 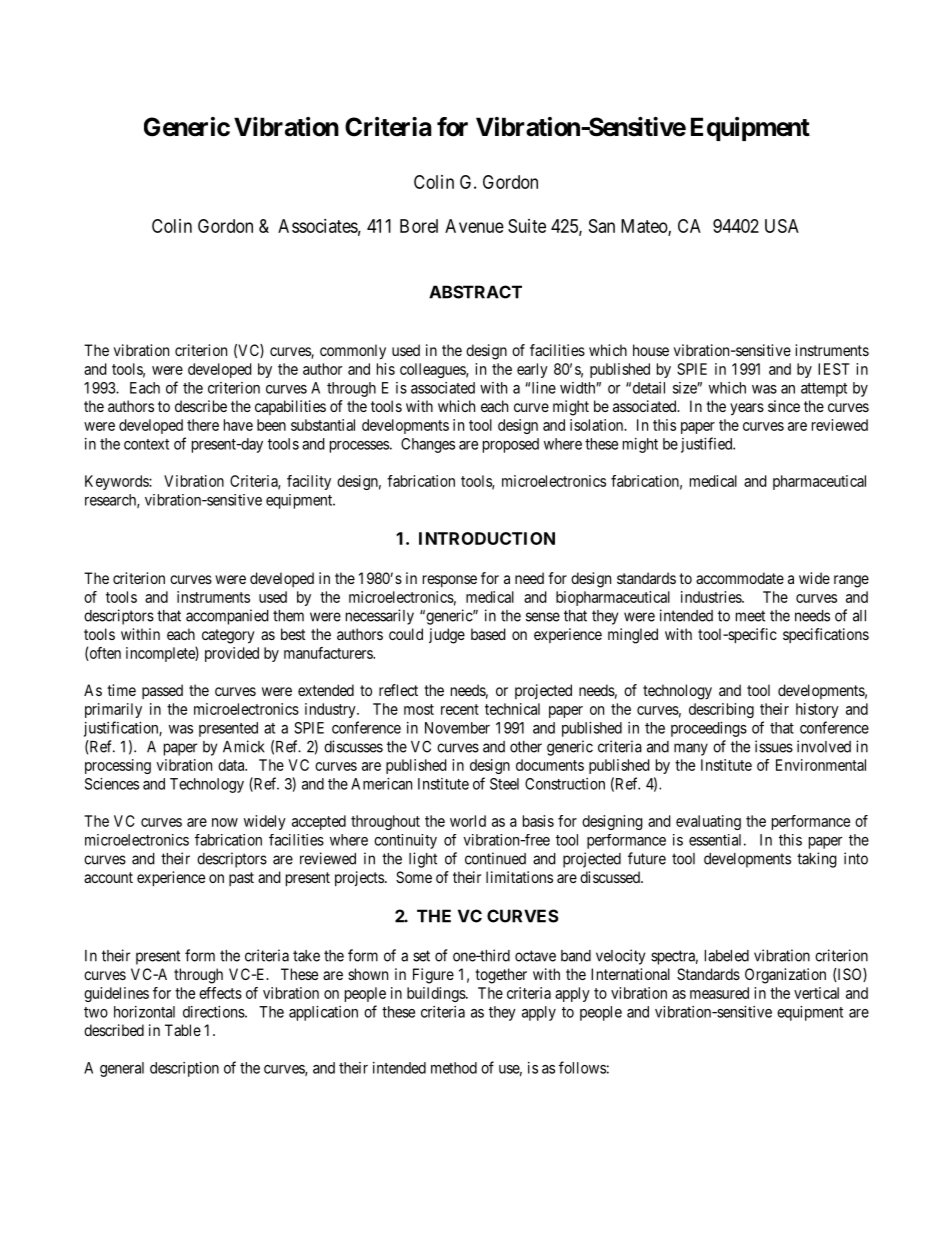 I want to click on based, so click(x=488, y=634).
